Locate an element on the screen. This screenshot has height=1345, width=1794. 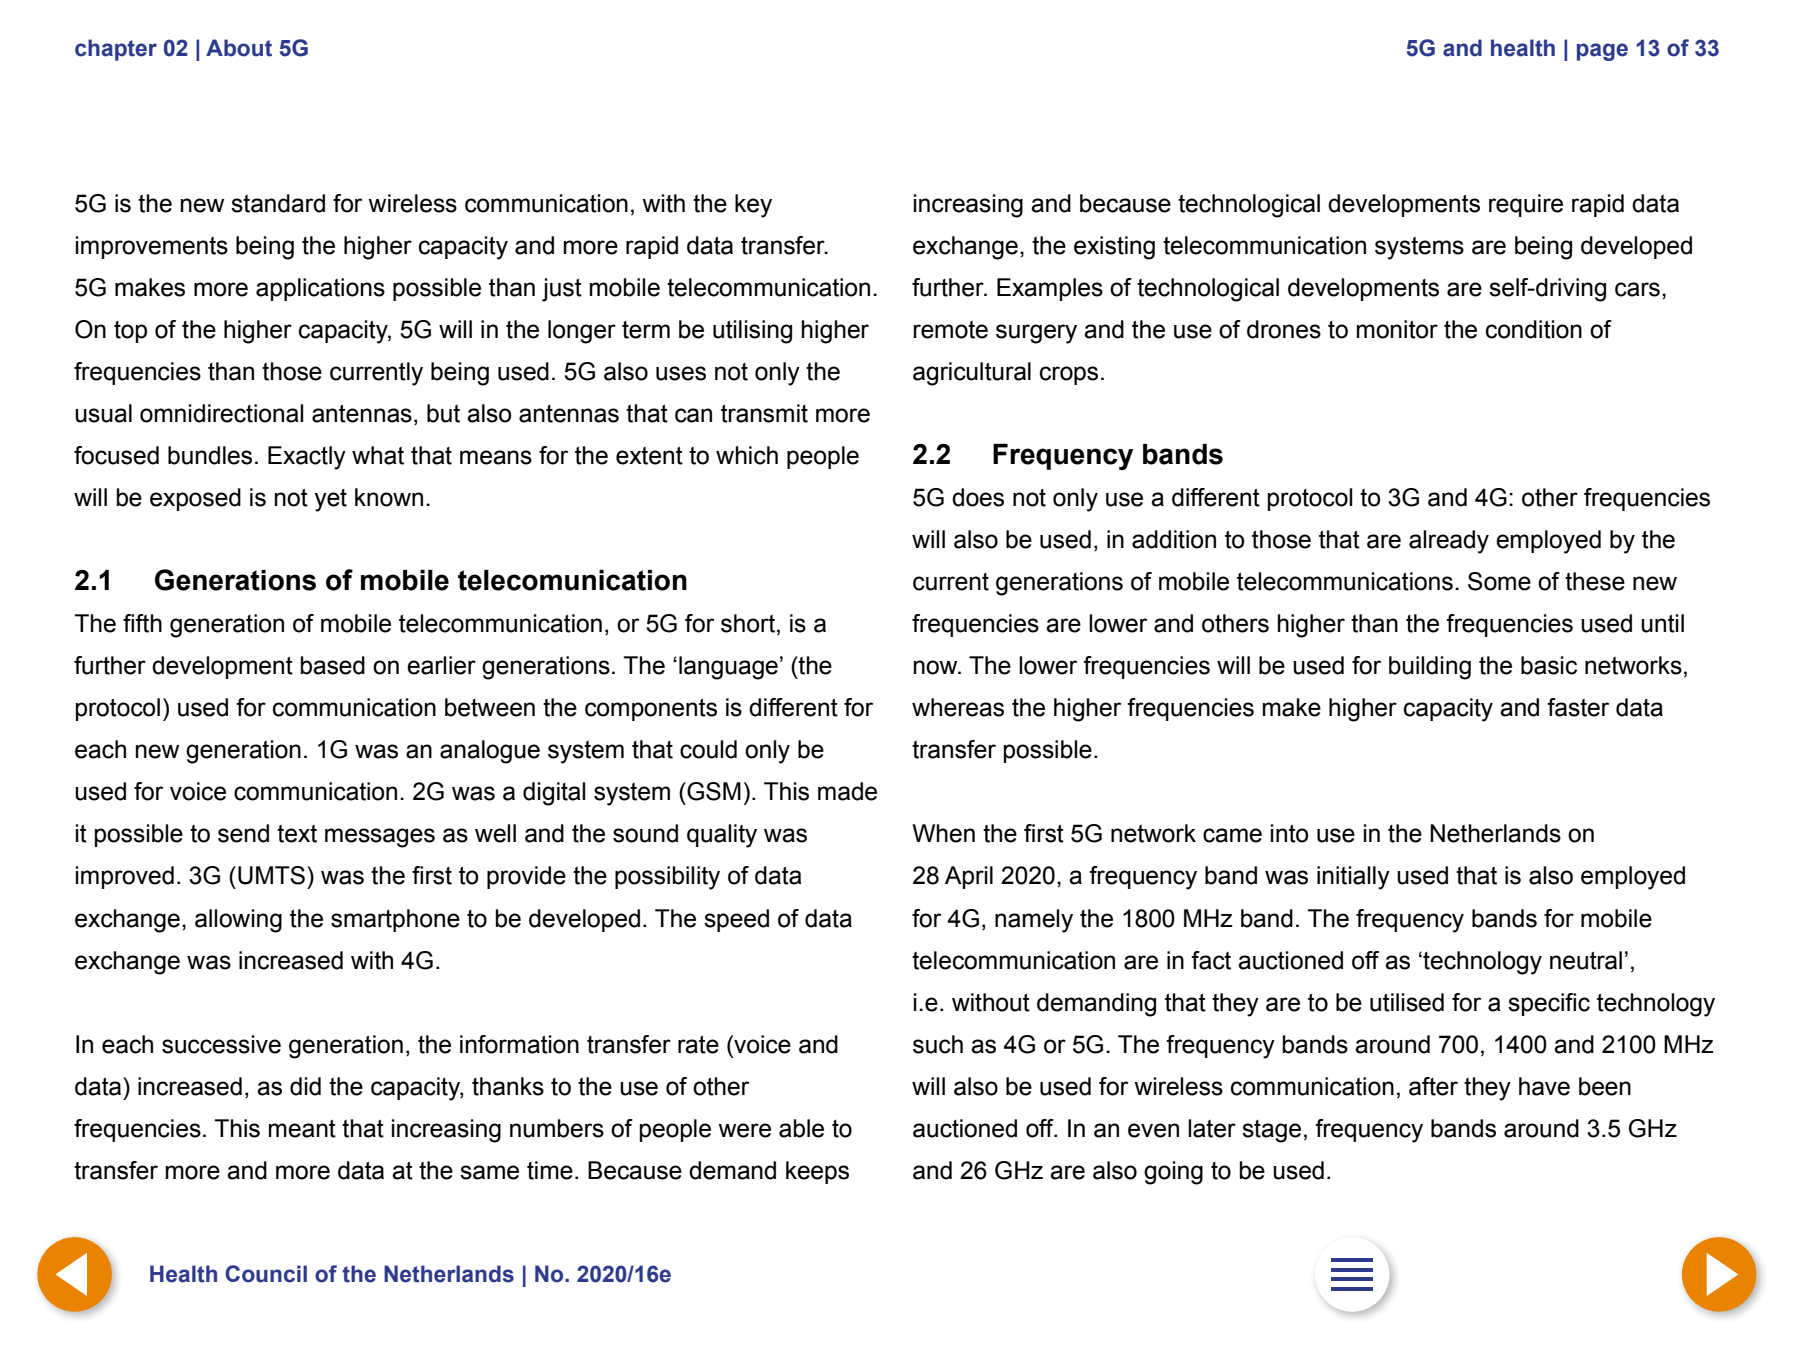
key is located at coordinates (753, 206).
